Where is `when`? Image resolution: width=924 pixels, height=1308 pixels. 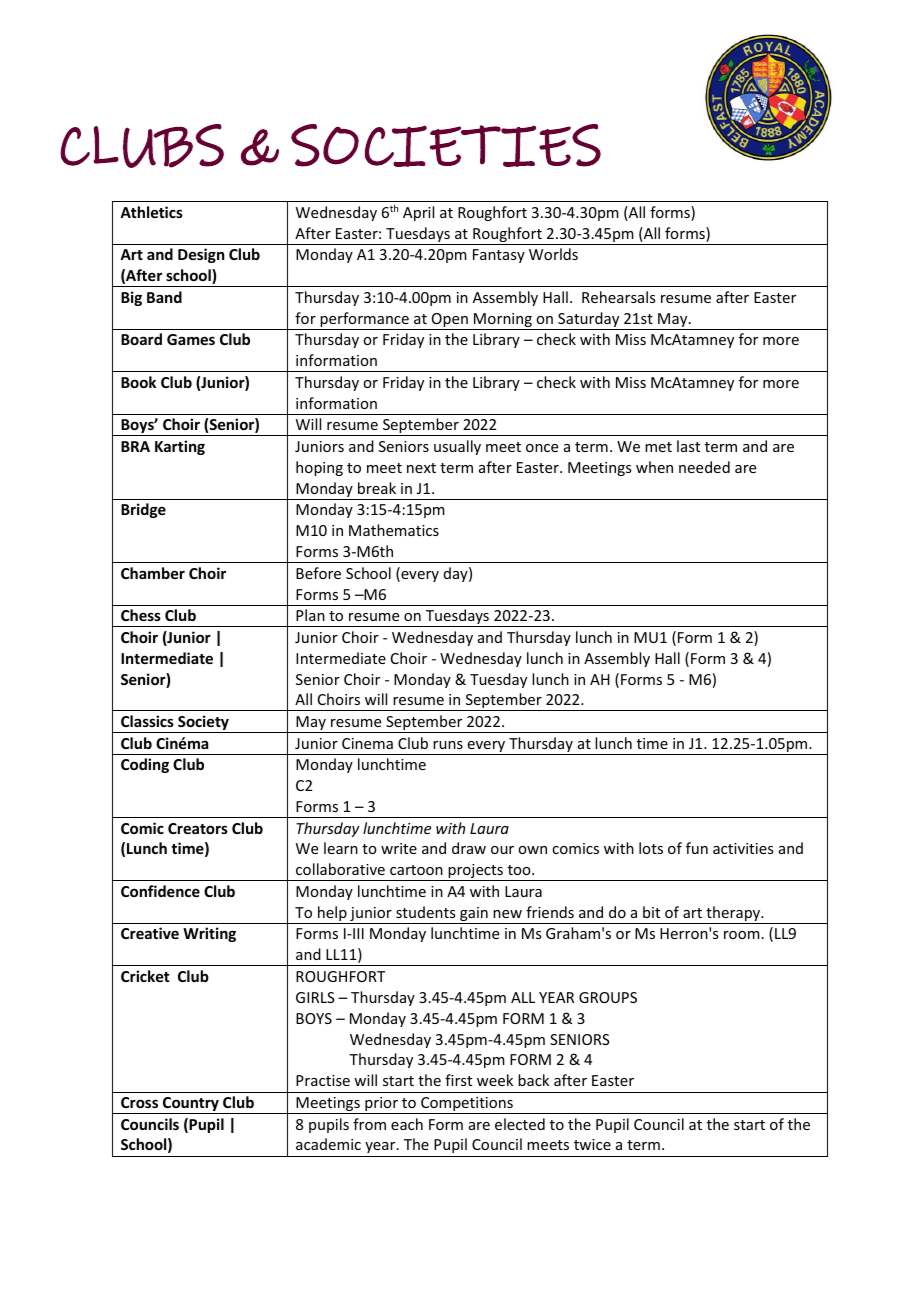 when is located at coordinates (654, 467).
